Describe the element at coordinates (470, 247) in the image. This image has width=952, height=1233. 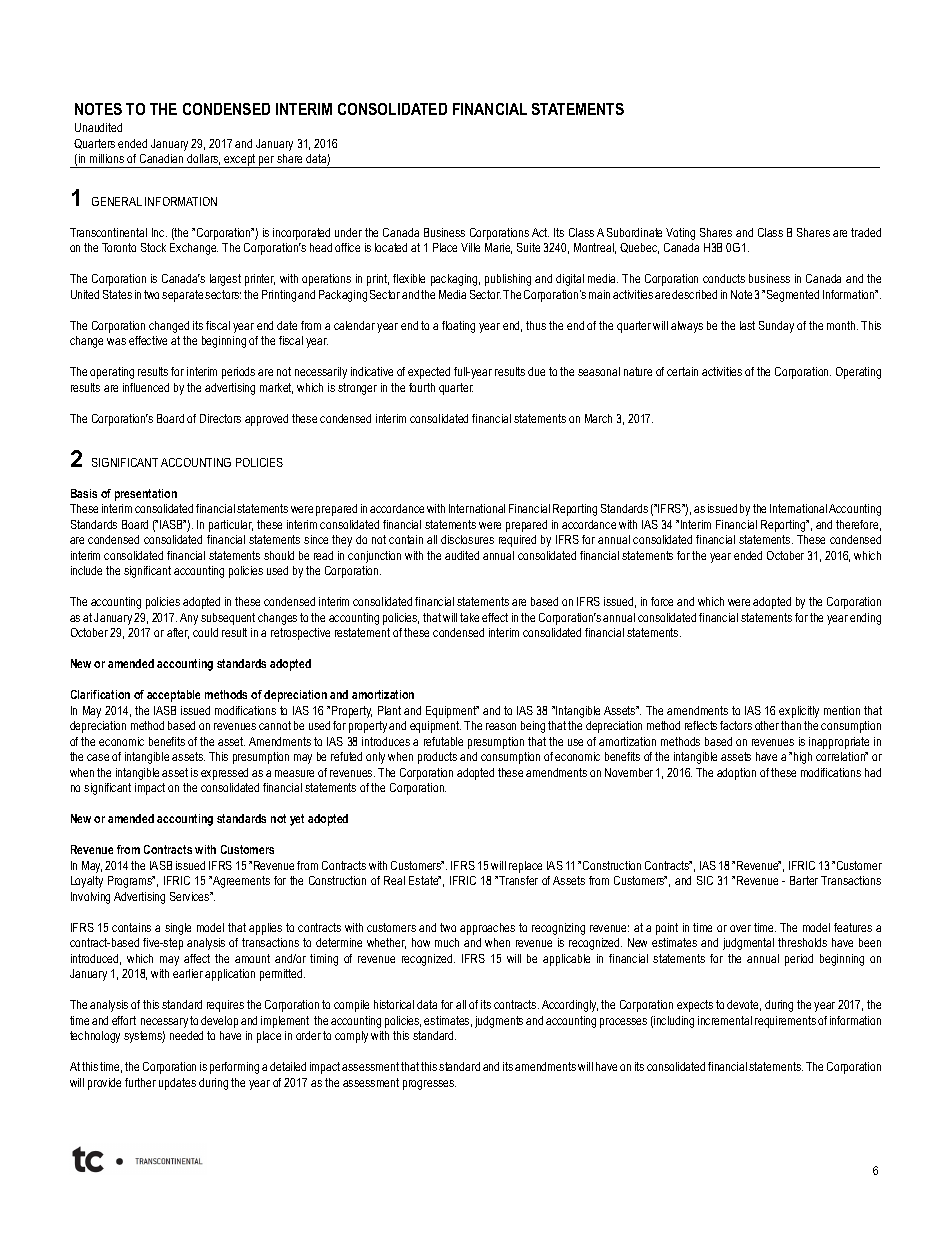
I see `Ville` at that location.
